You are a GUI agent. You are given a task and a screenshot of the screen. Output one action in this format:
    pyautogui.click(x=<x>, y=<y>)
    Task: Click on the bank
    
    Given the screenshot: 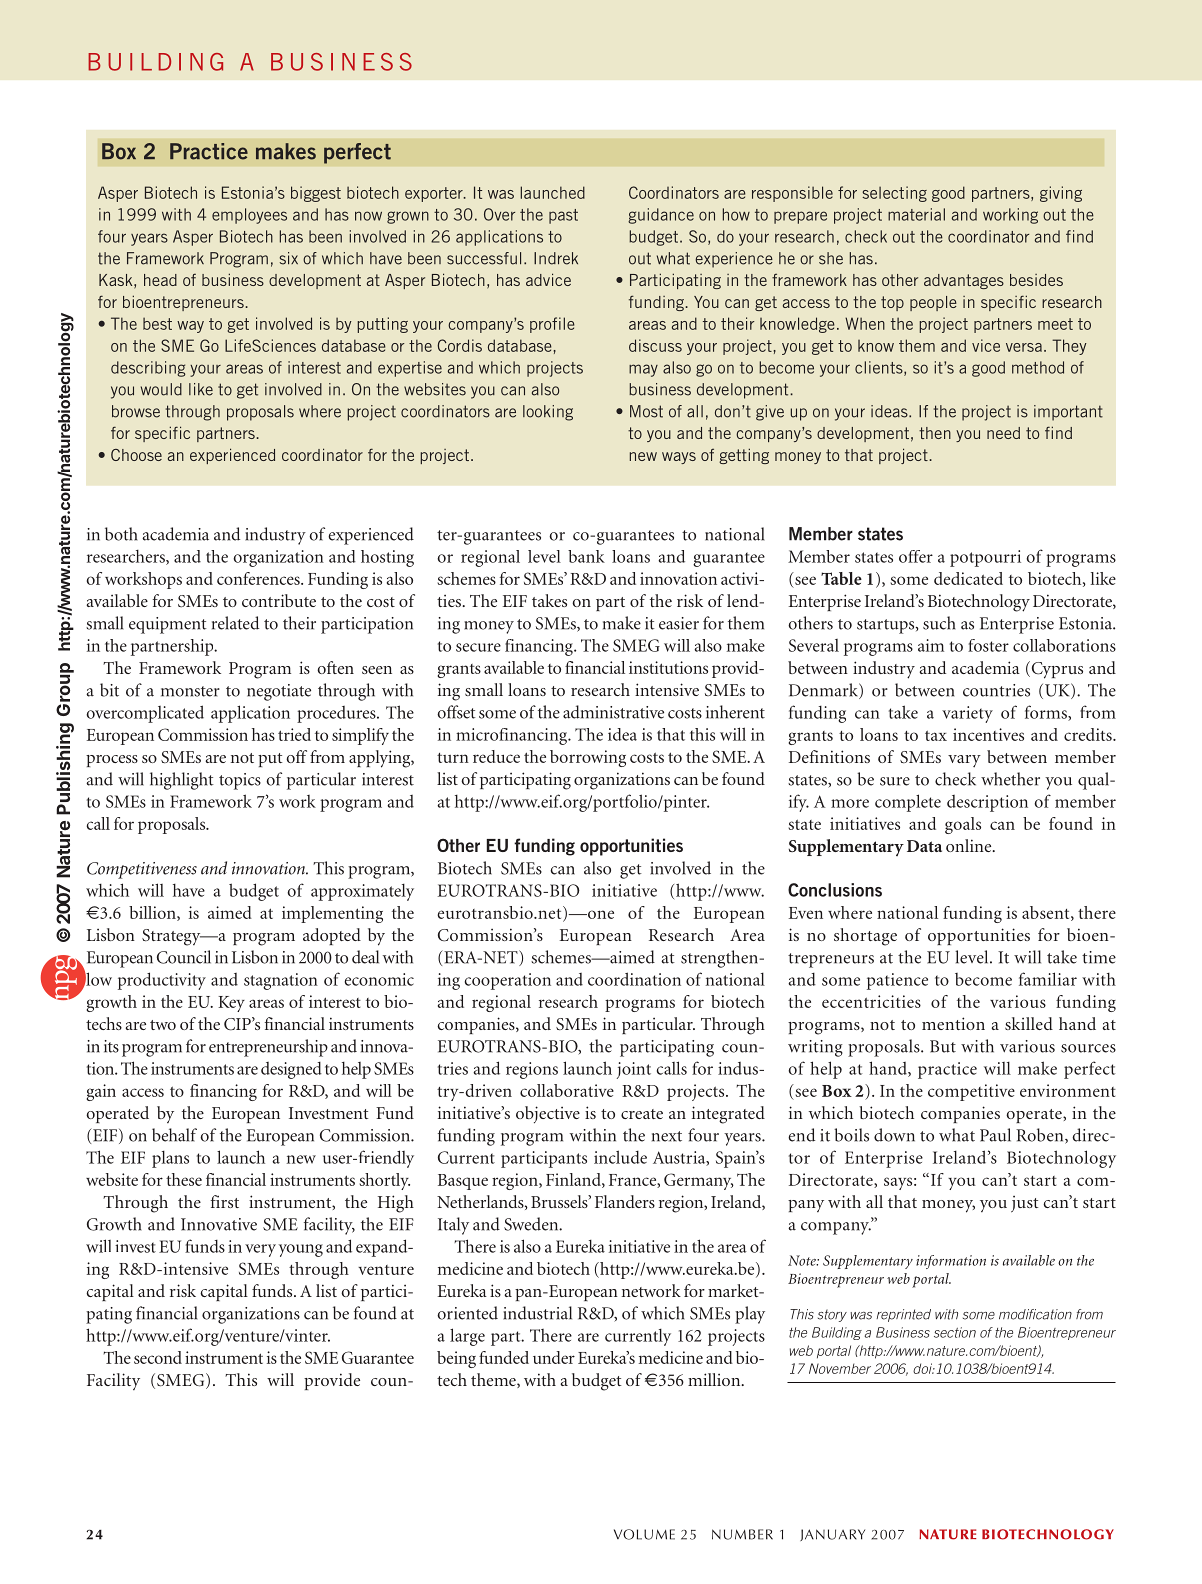 What is the action you would take?
    pyautogui.click(x=586, y=556)
